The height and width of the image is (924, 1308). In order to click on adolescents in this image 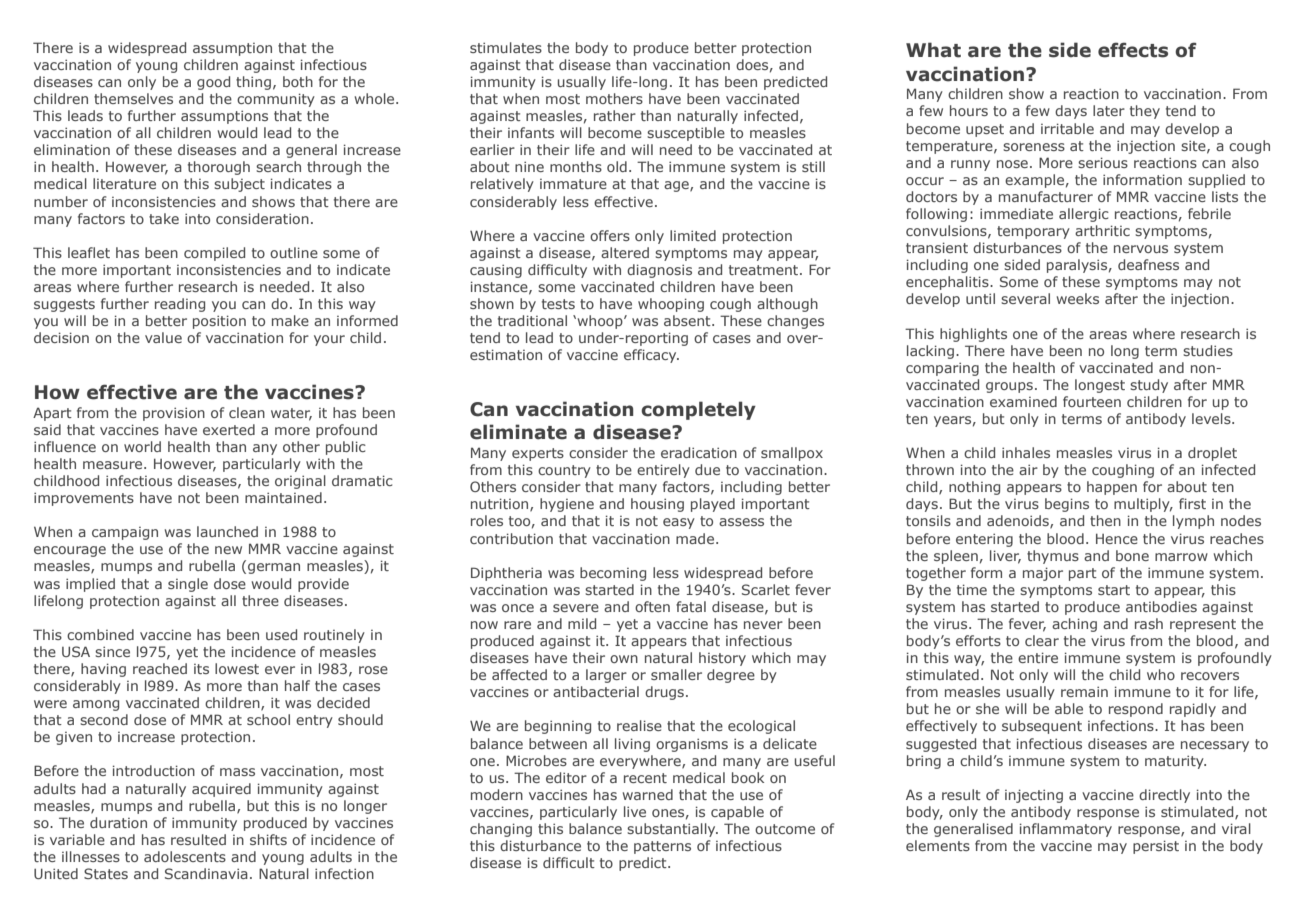, I will do `click(185, 856)`.
